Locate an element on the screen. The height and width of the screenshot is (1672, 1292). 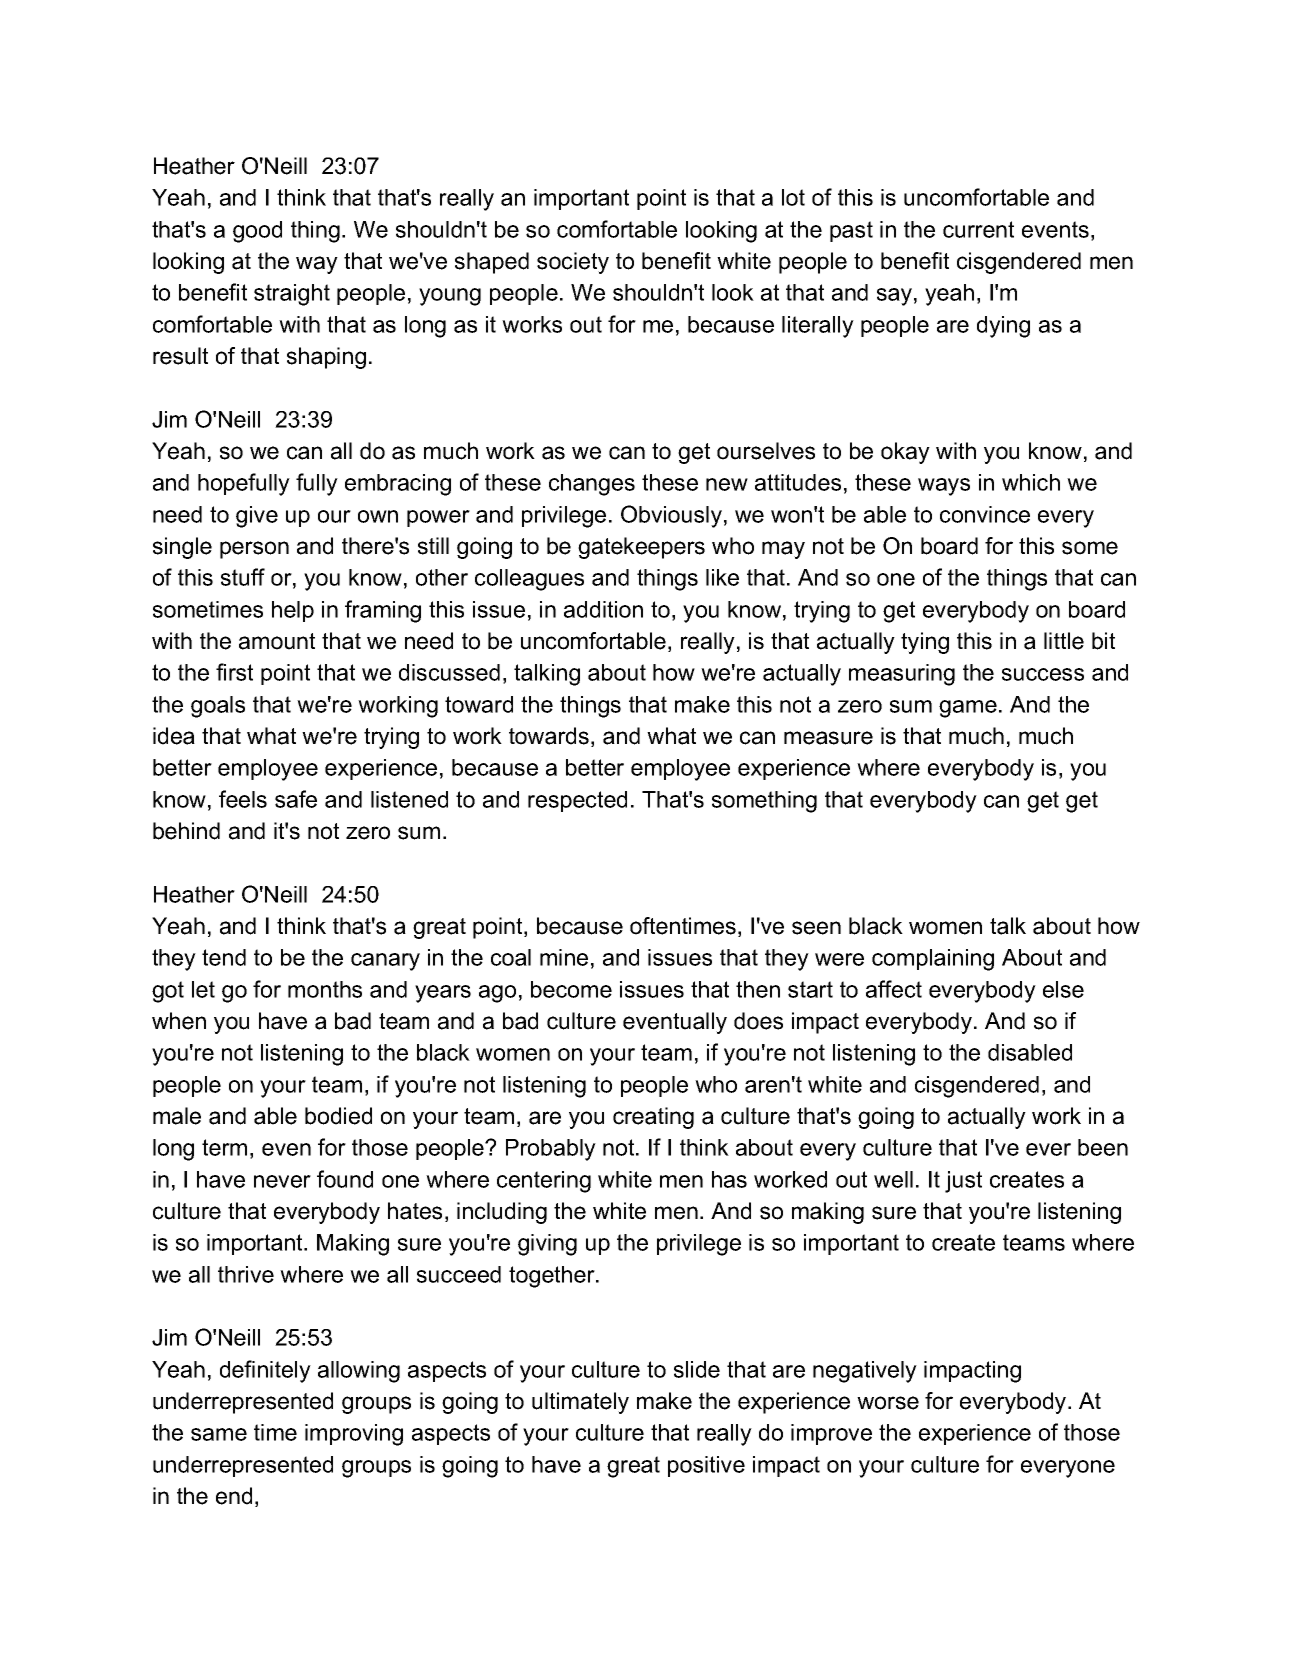
respected is located at coordinates (577, 801).
